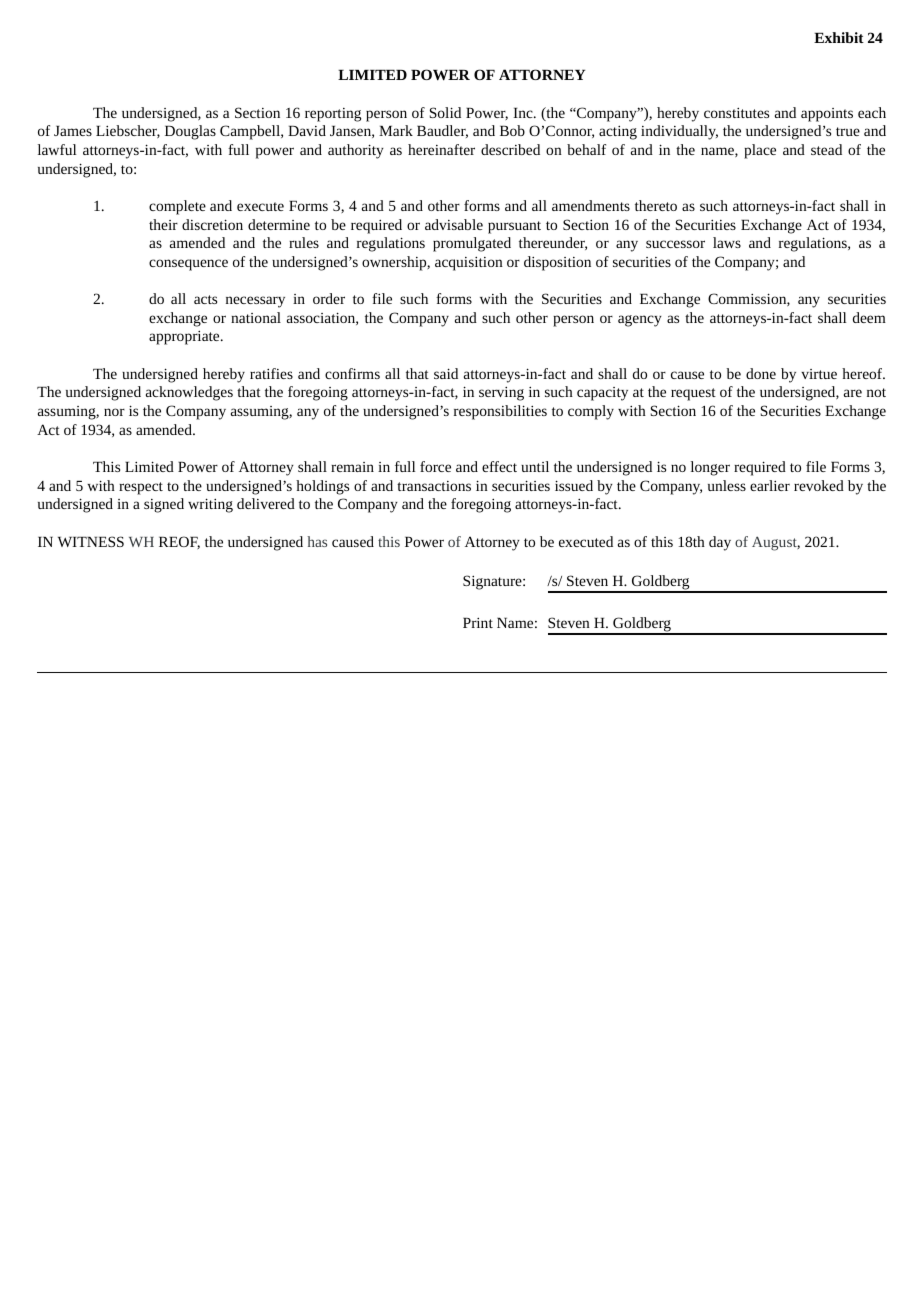 The height and width of the image is (1308, 924). Describe the element at coordinates (869, 317) in the image. I see `deem` at that location.
